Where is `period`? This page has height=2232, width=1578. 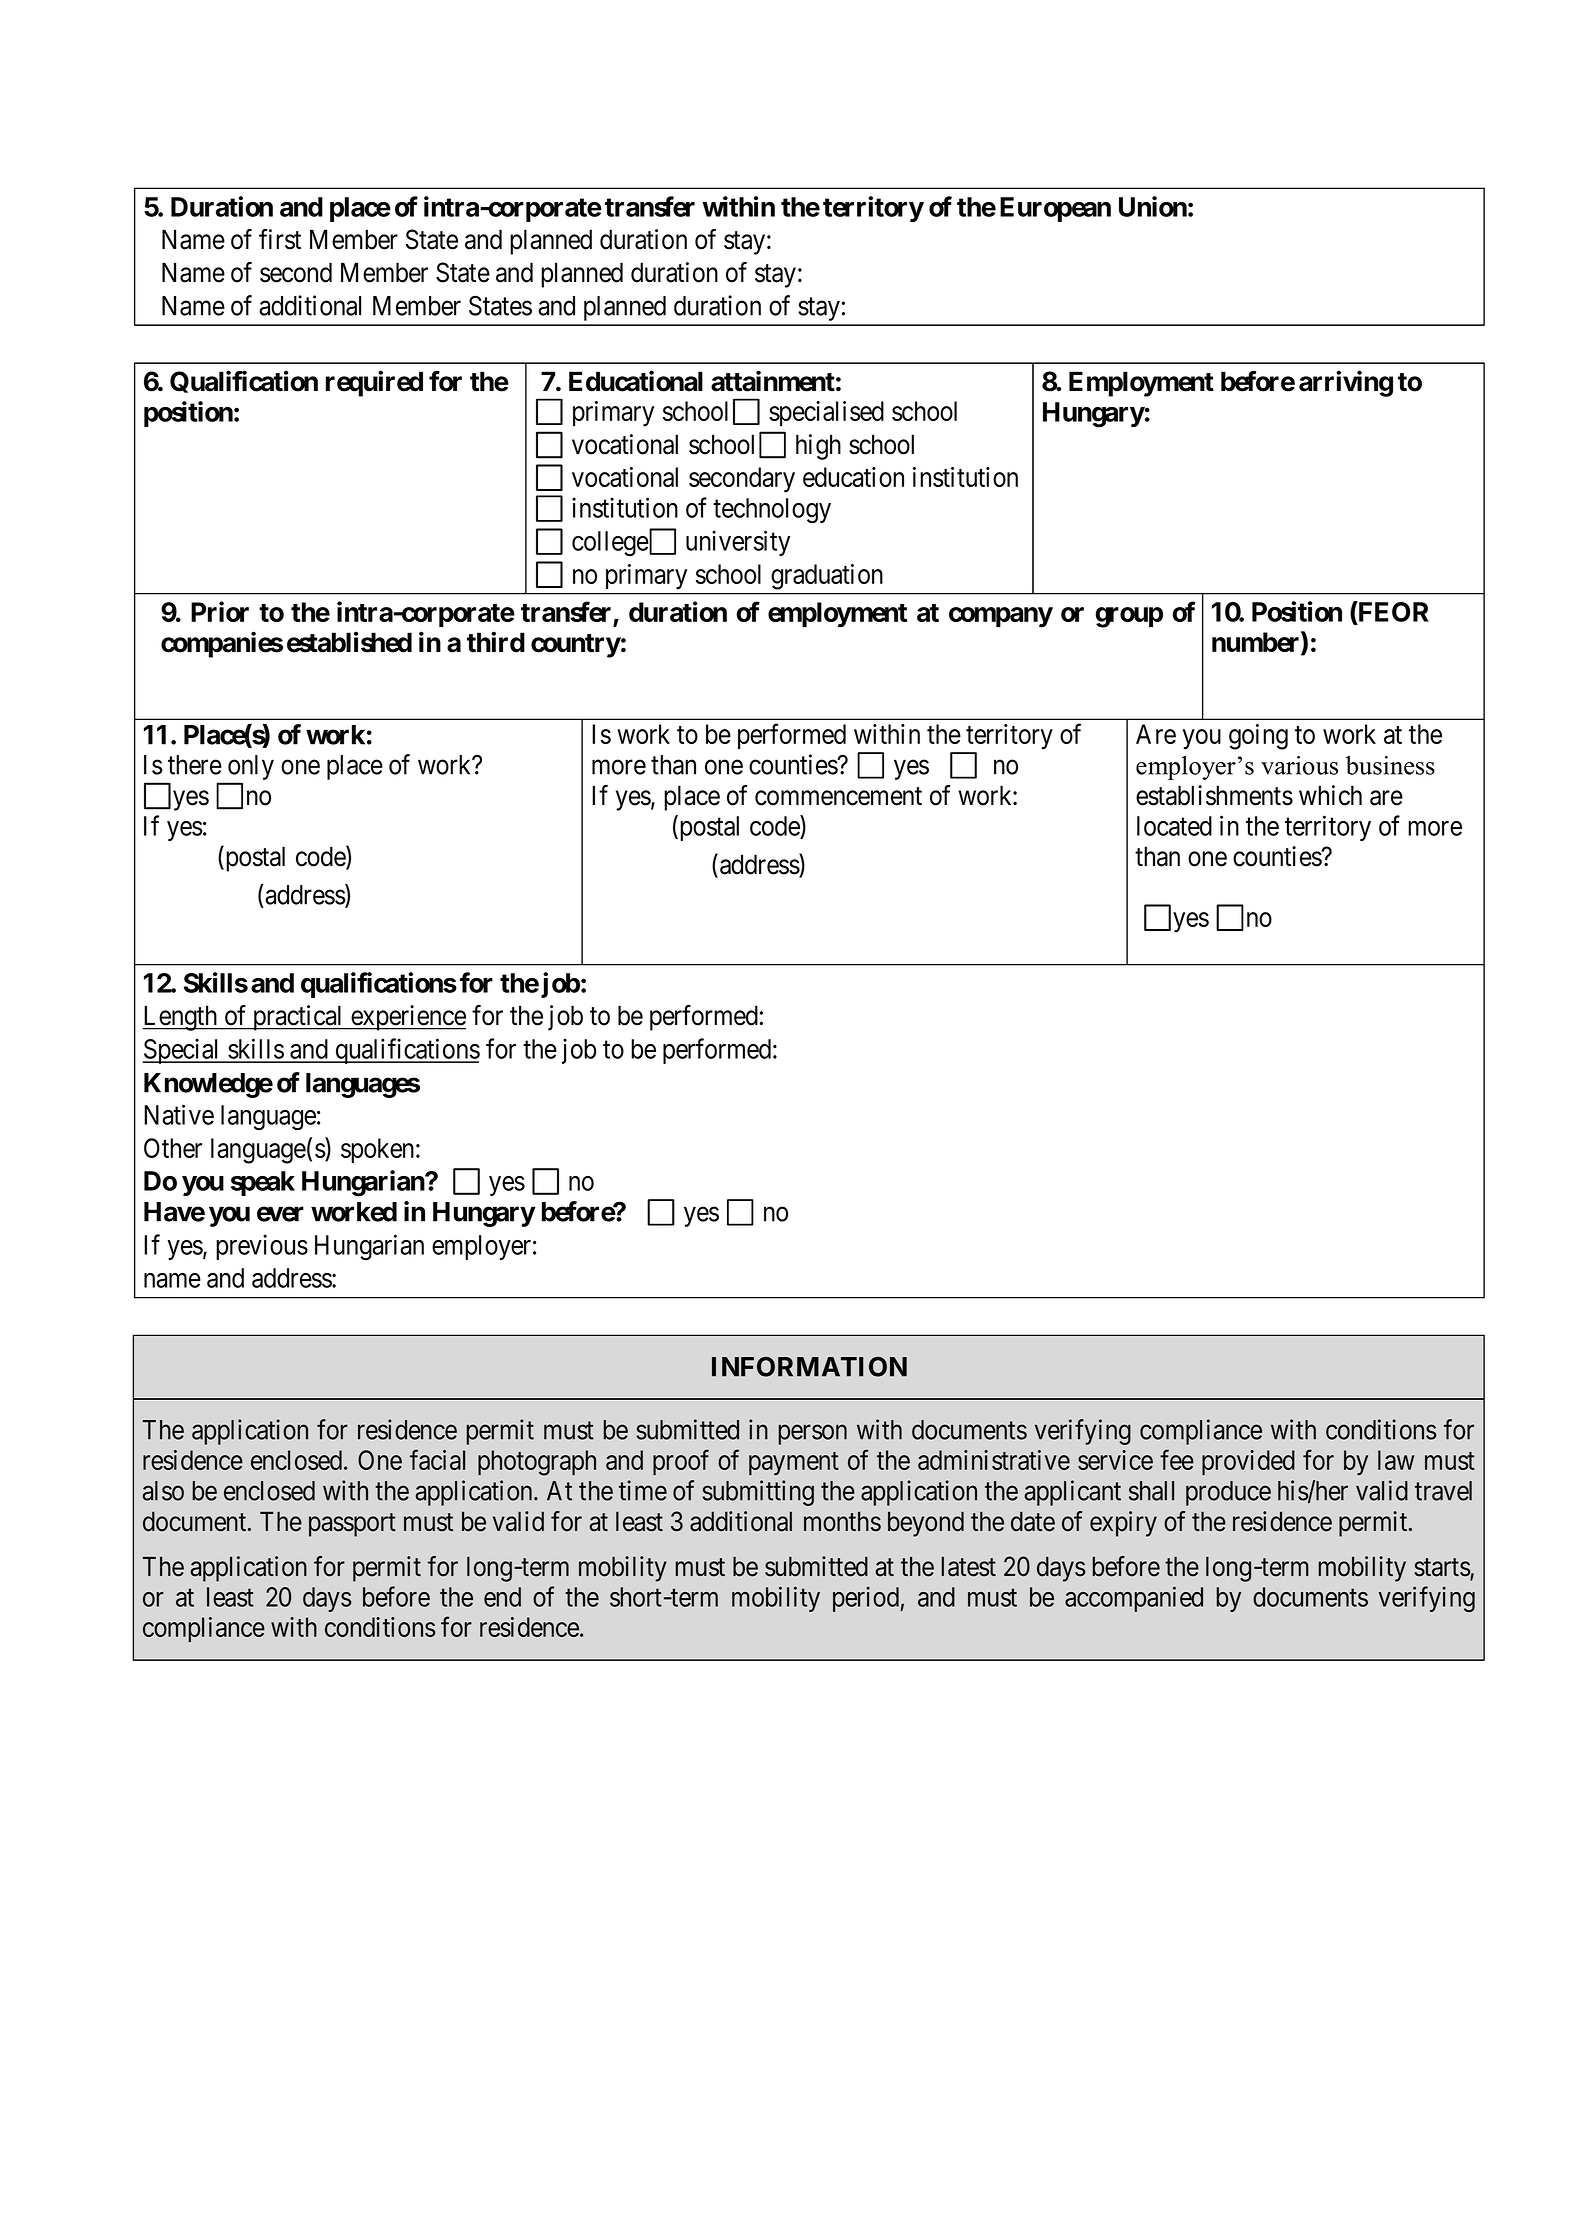
period is located at coordinates (866, 1599).
